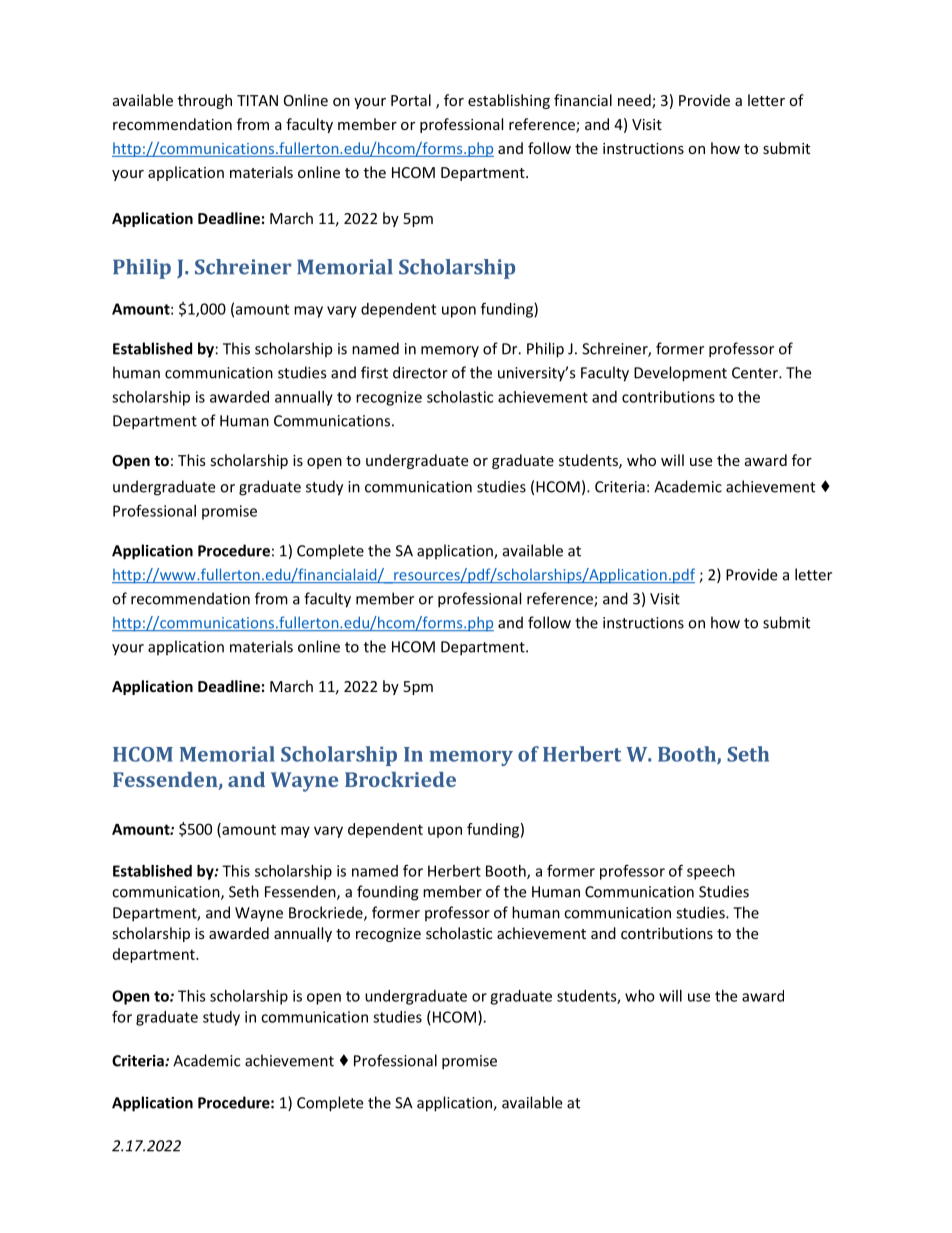 The width and height of the screenshot is (952, 1233). What do you see at coordinates (257, 100) in the screenshot?
I see `TITAN` at bounding box center [257, 100].
